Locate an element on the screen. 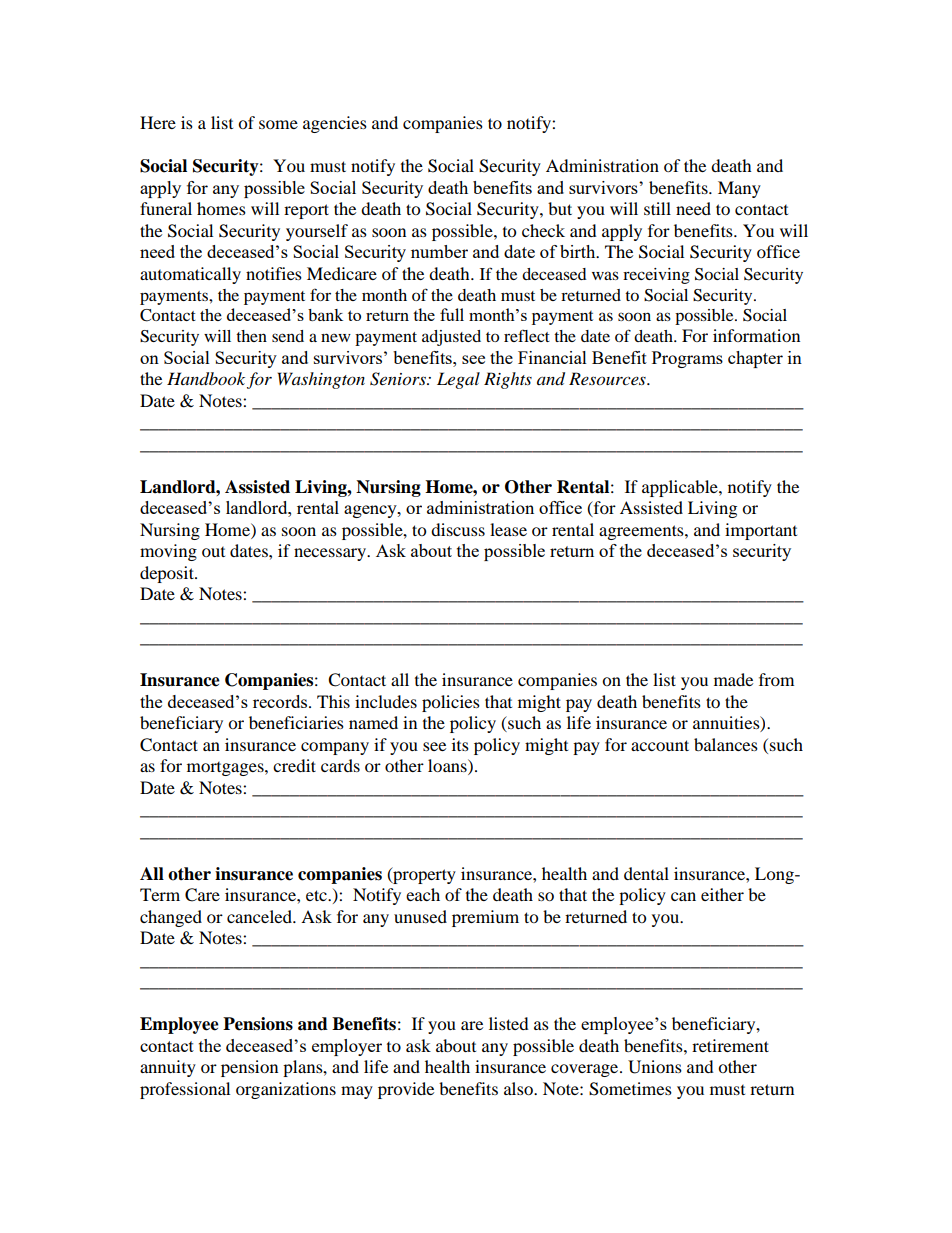 This screenshot has height=1233, width=952. Here is located at coordinates (158, 122).
